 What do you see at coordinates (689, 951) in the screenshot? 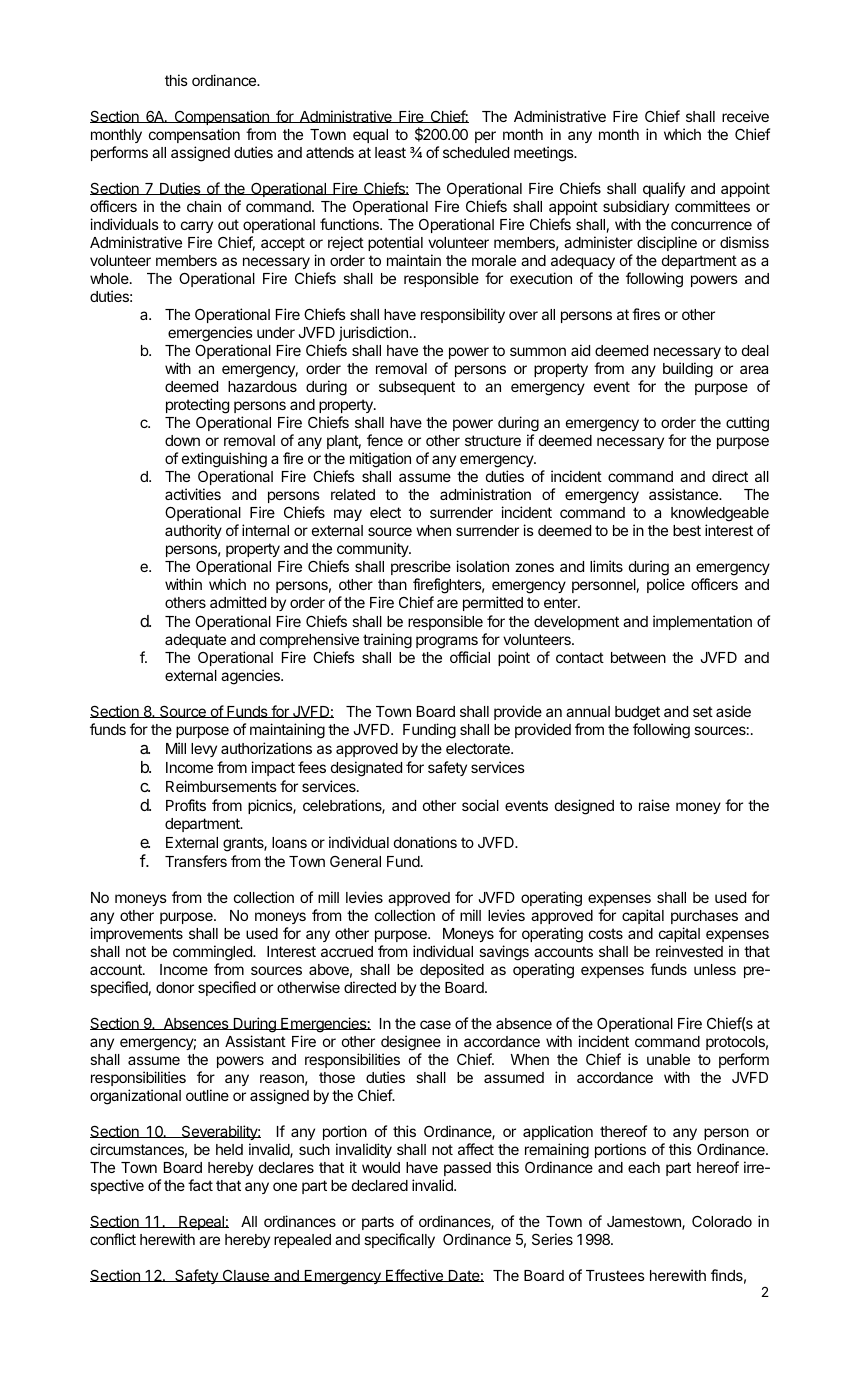
I see `reinvested` at bounding box center [689, 951].
